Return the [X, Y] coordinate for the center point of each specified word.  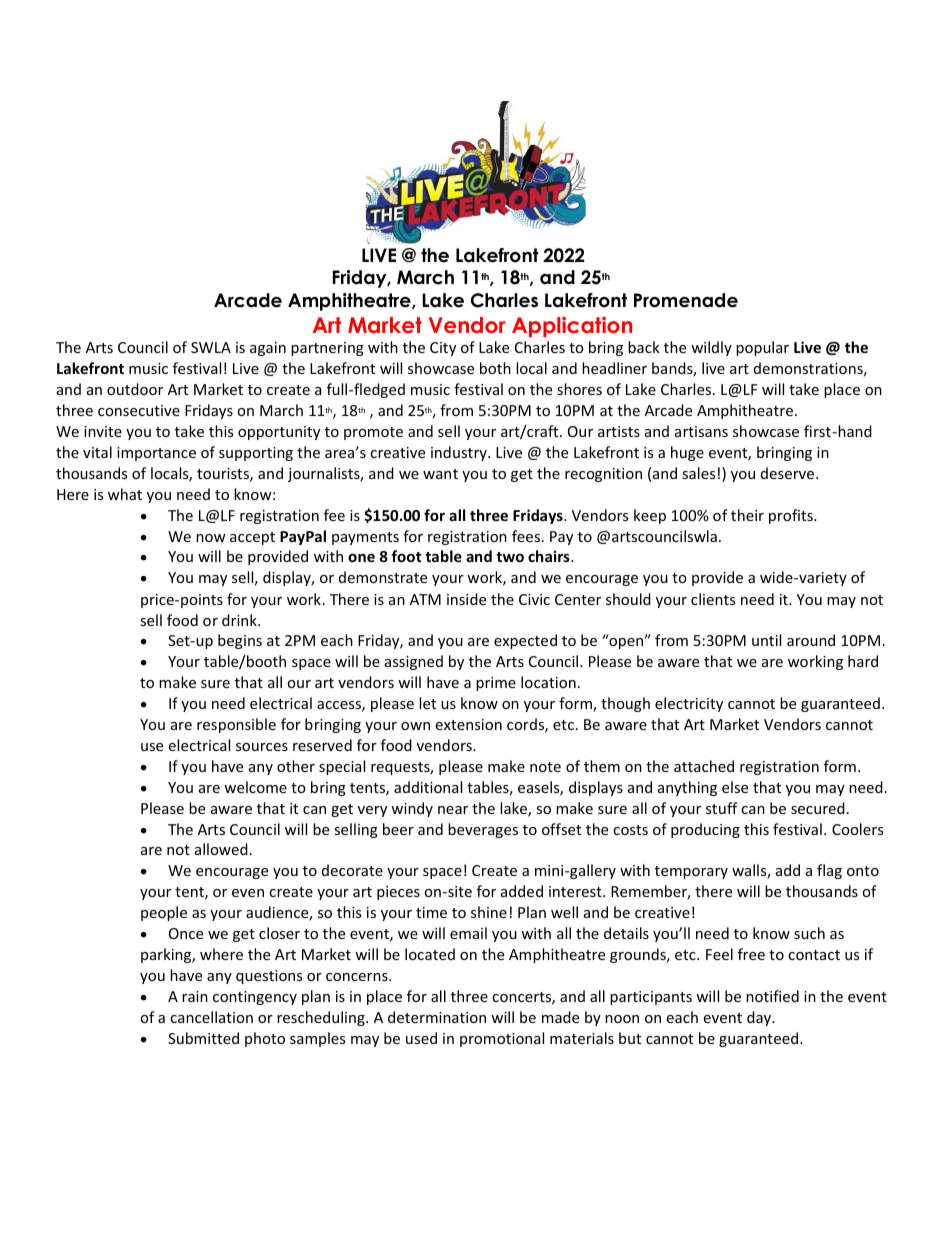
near [453, 810]
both [495, 368]
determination [437, 1017]
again [268, 349]
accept [252, 538]
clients [713, 599]
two [510, 557]
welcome [255, 787]
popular [762, 348]
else [735, 787]
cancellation [211, 1017]
